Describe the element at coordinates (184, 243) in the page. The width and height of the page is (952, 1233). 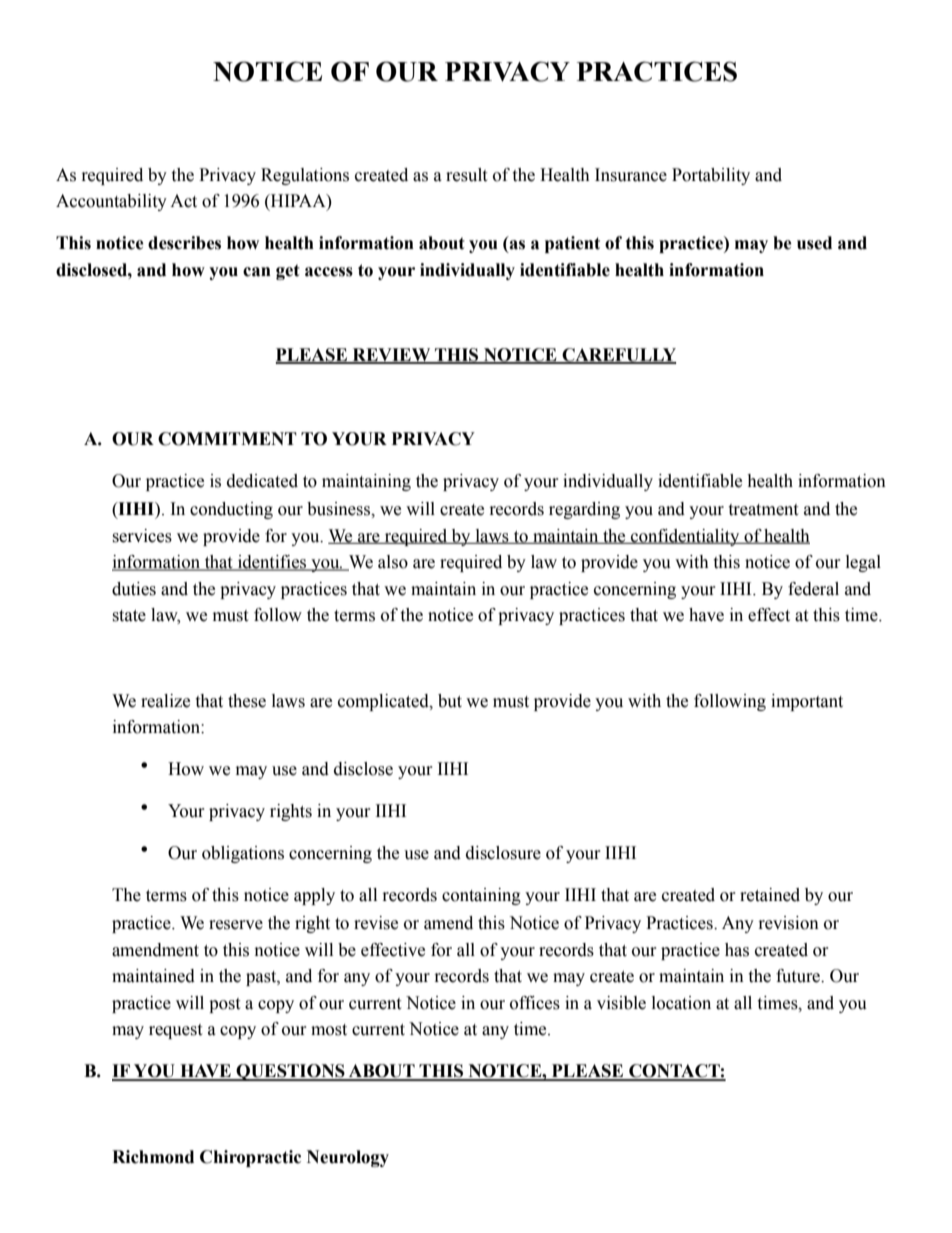
I see `describes` at that location.
